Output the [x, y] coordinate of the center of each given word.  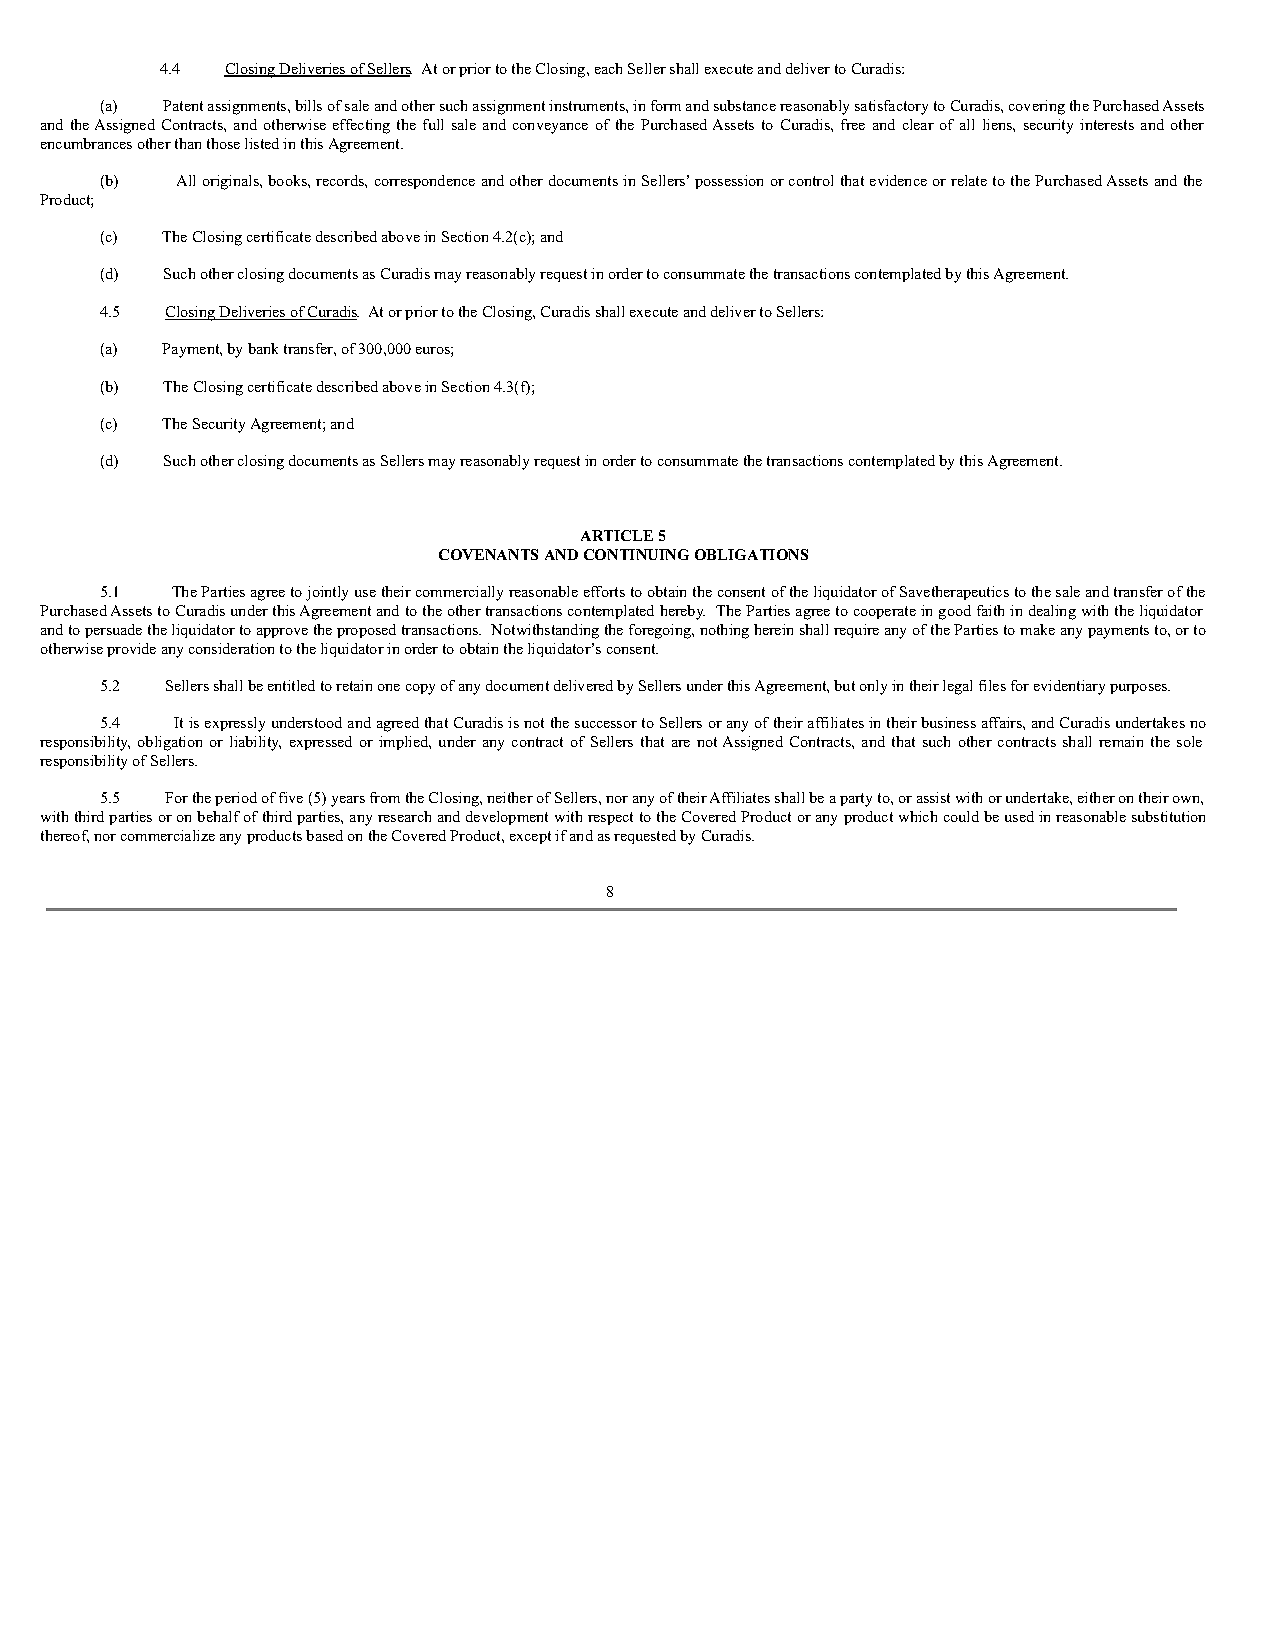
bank [263, 348]
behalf [218, 816]
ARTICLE [617, 535]
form [666, 105]
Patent [183, 105]
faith [990, 610]
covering [1037, 107]
